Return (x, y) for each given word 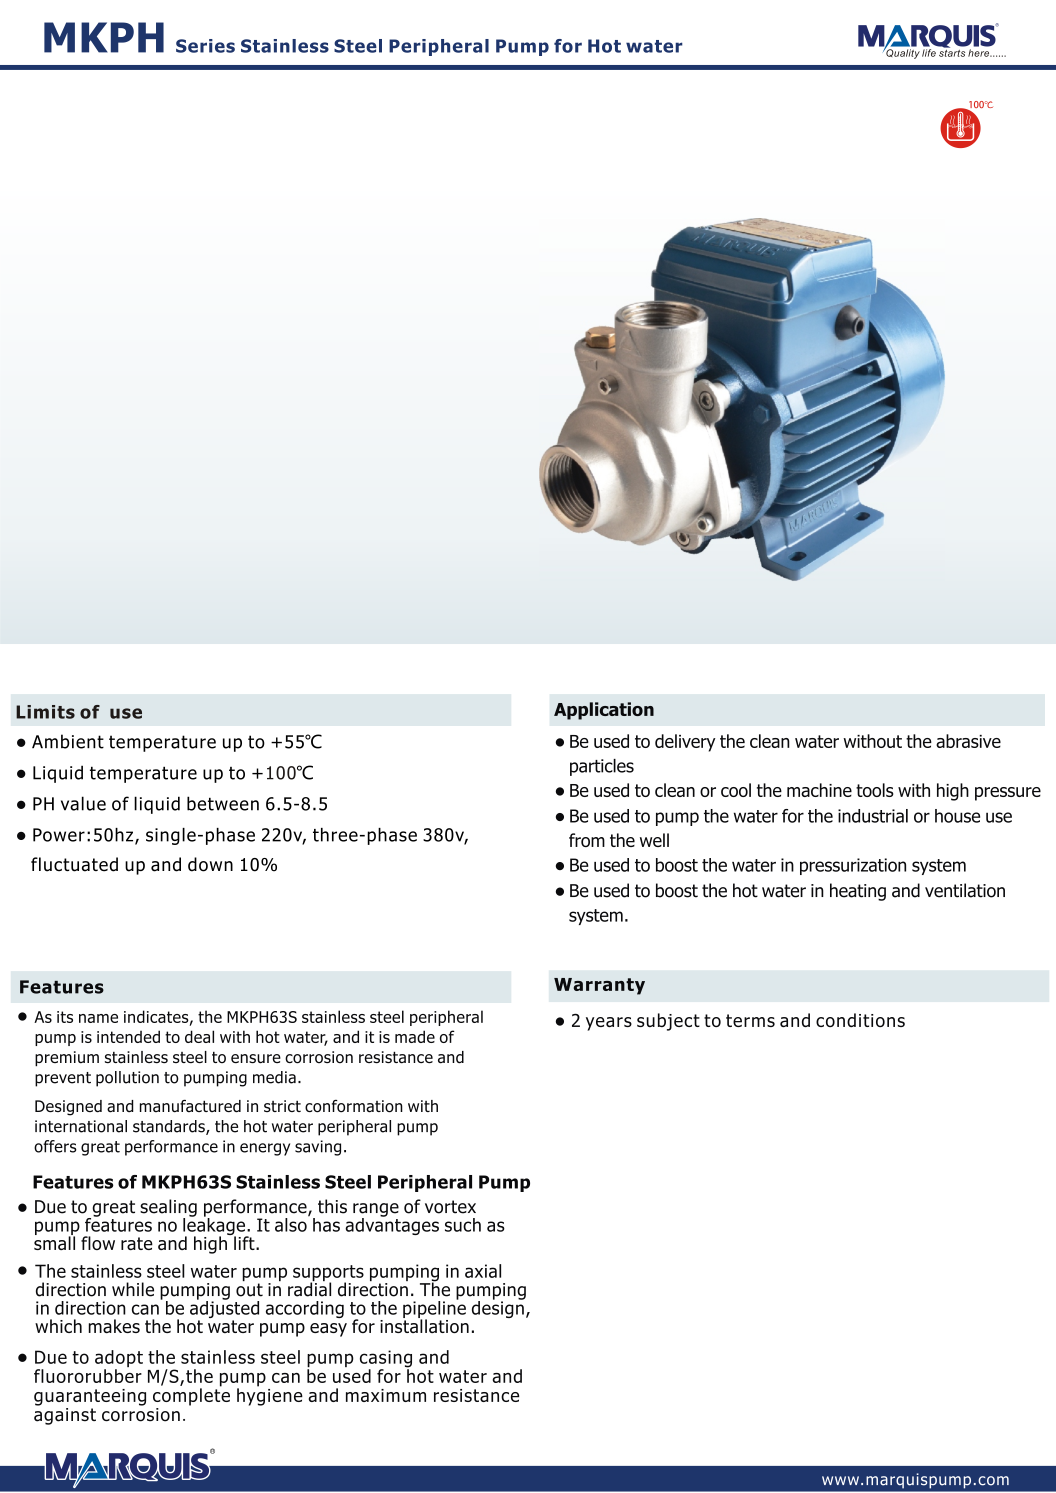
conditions (860, 1020)
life (929, 53)
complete (191, 1396)
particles (602, 767)
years (609, 1024)
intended (128, 1036)
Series (205, 46)
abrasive (968, 741)
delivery (685, 743)
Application (604, 711)
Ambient (68, 741)
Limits (45, 712)
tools (875, 790)
